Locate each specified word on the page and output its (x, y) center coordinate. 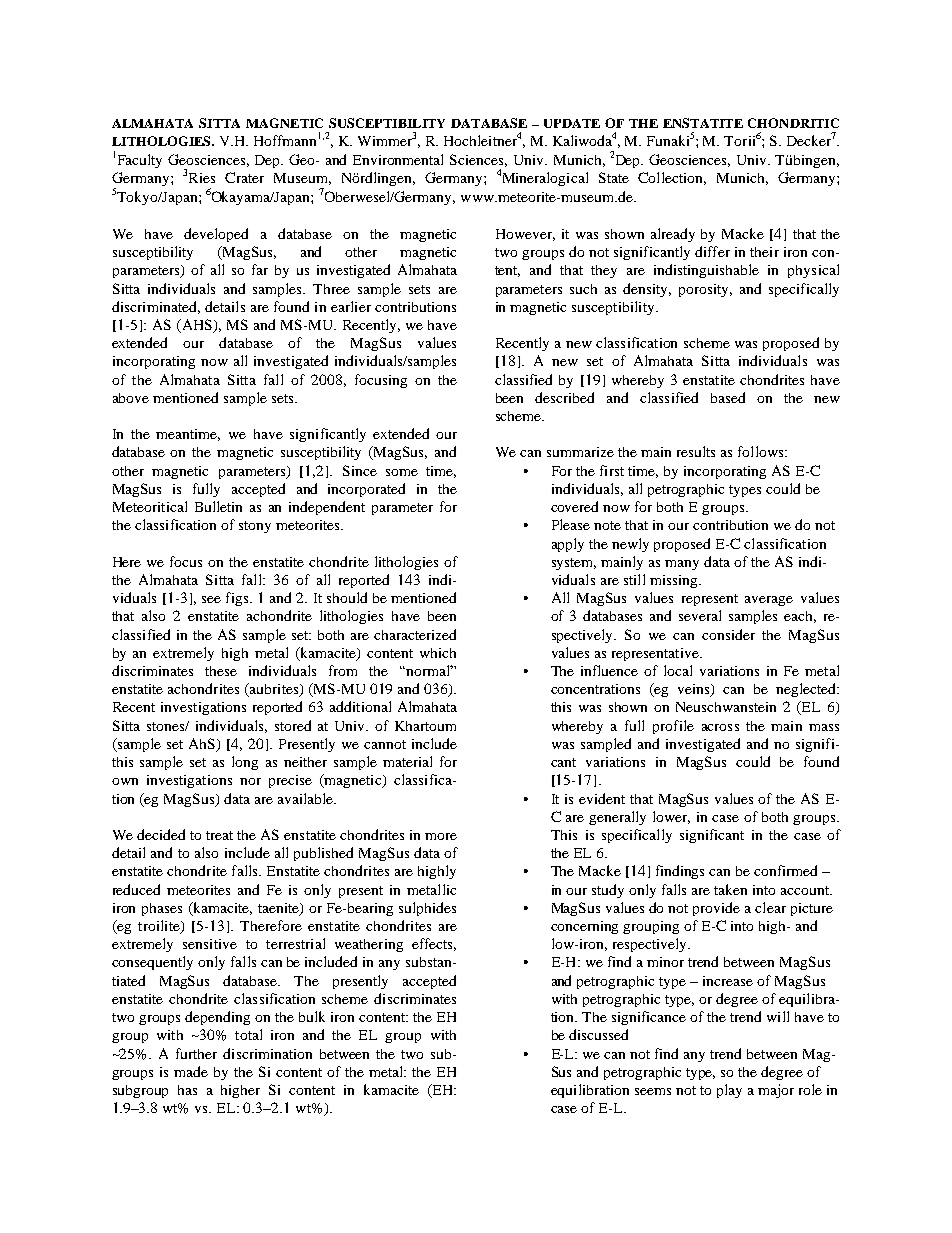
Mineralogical (545, 179)
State (614, 177)
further (196, 1053)
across (720, 727)
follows (762, 451)
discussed (598, 1034)
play (729, 1091)
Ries (202, 178)
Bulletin (218, 506)
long (245, 763)
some (402, 472)
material (407, 761)
